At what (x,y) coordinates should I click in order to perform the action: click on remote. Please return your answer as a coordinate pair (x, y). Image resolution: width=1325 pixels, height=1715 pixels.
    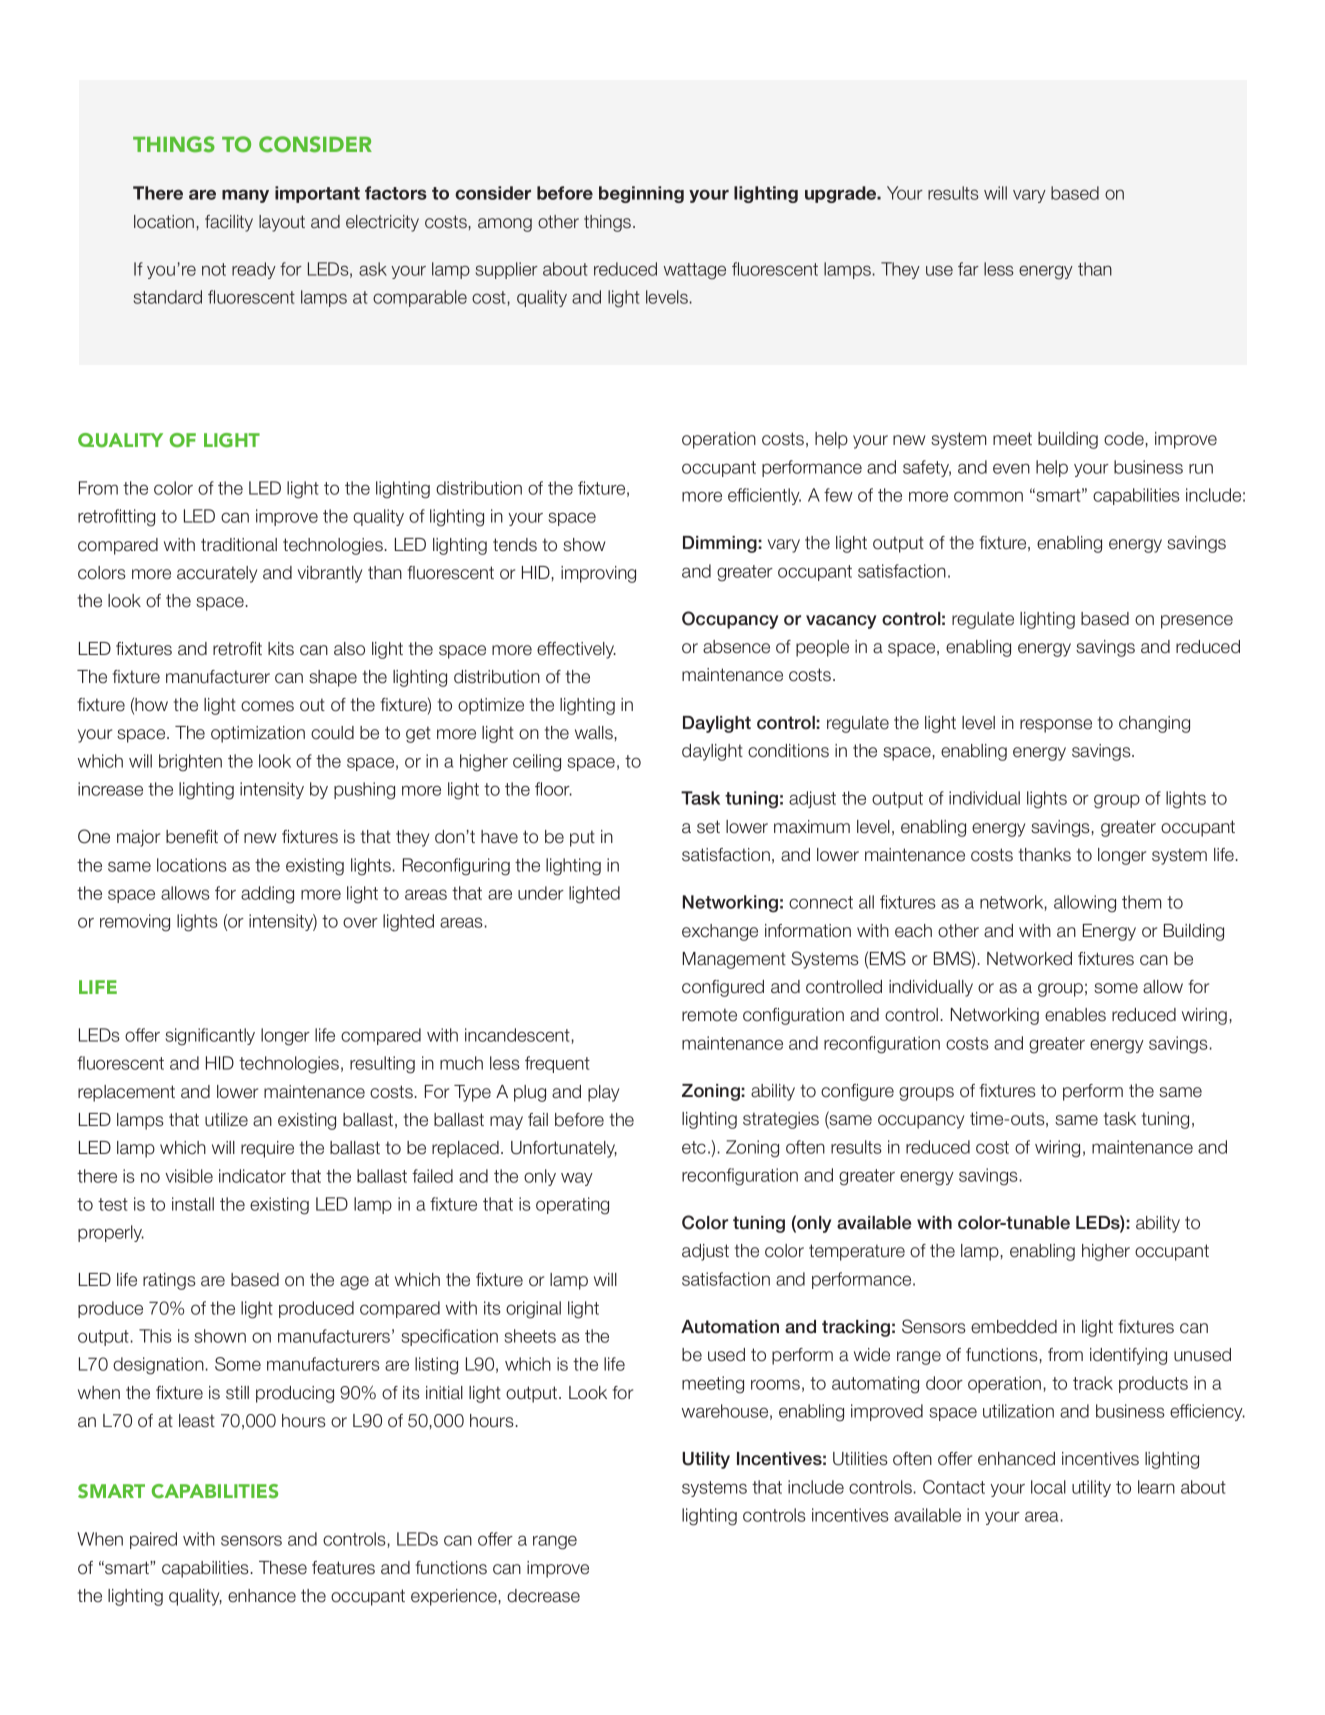
    Looking at the image, I should click on (709, 1015).
